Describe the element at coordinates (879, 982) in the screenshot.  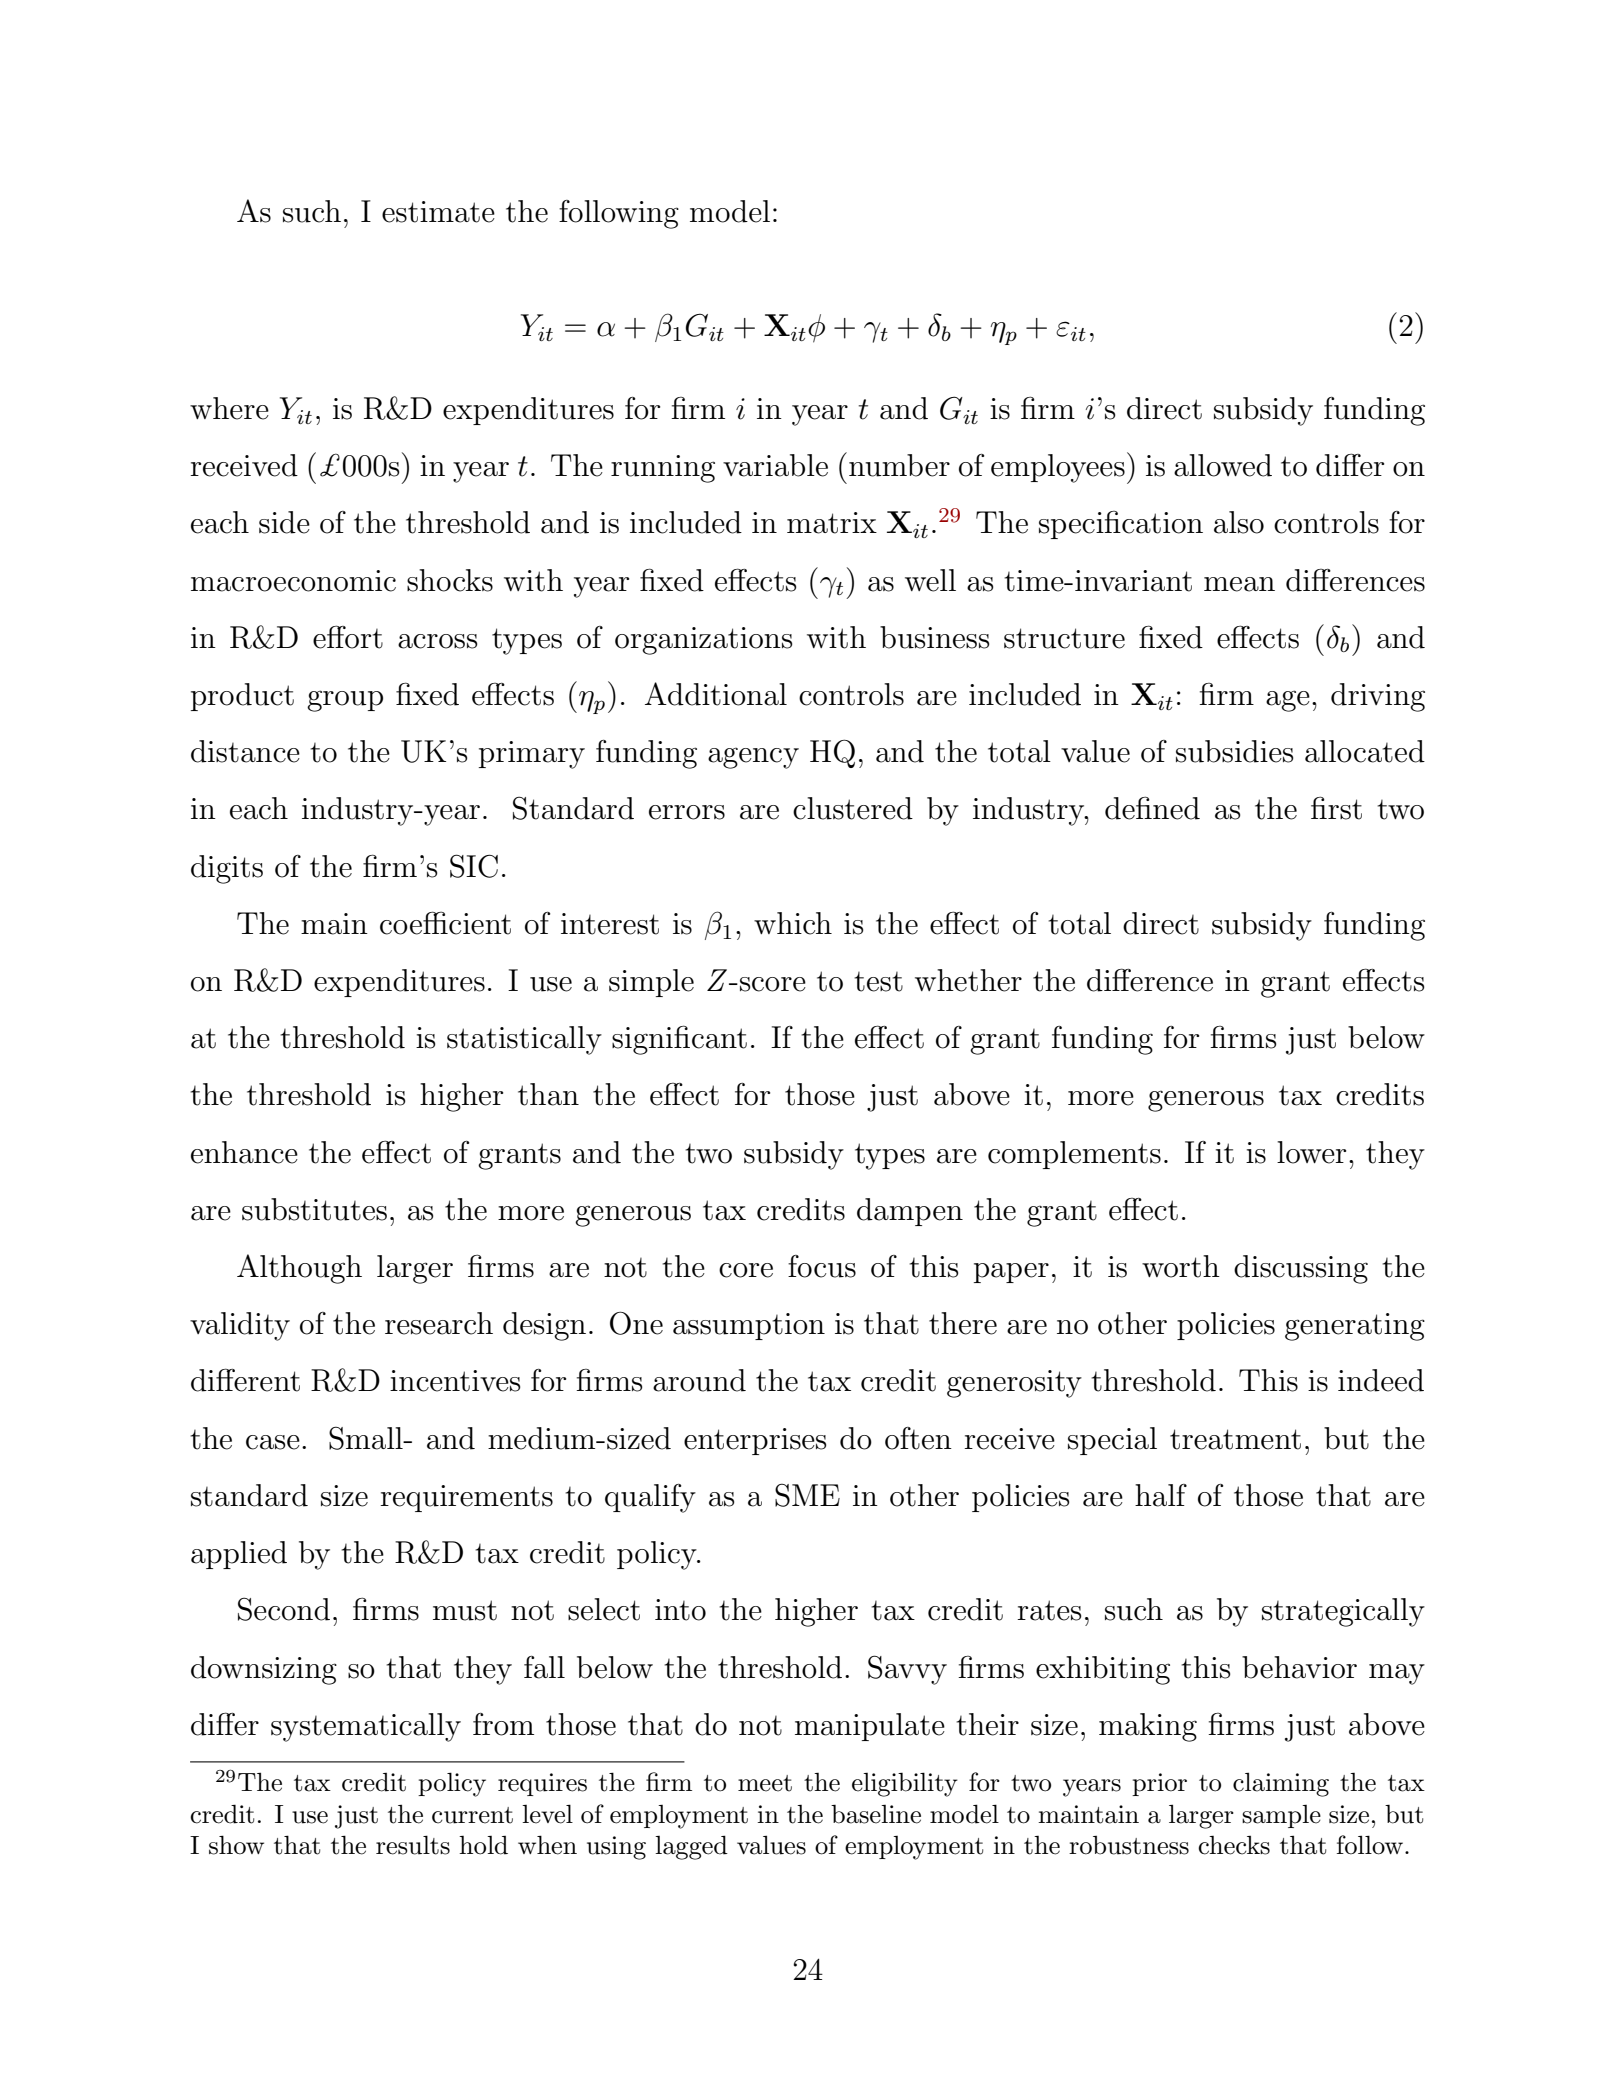
I see `test` at that location.
